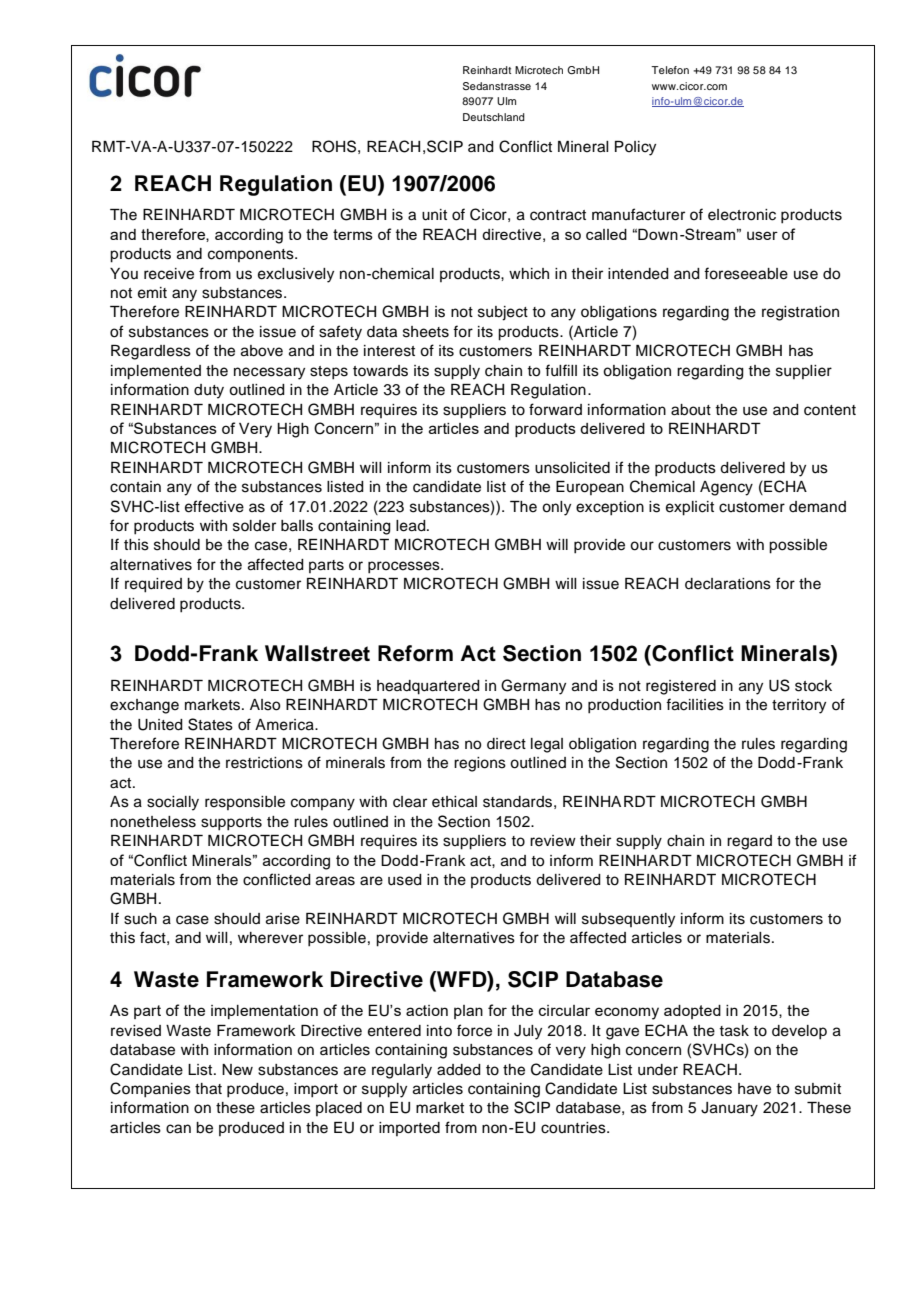 Image resolution: width=924 pixels, height=1308 pixels. Describe the element at coordinates (494, 117) in the page. I see `Deutschland` at that location.
